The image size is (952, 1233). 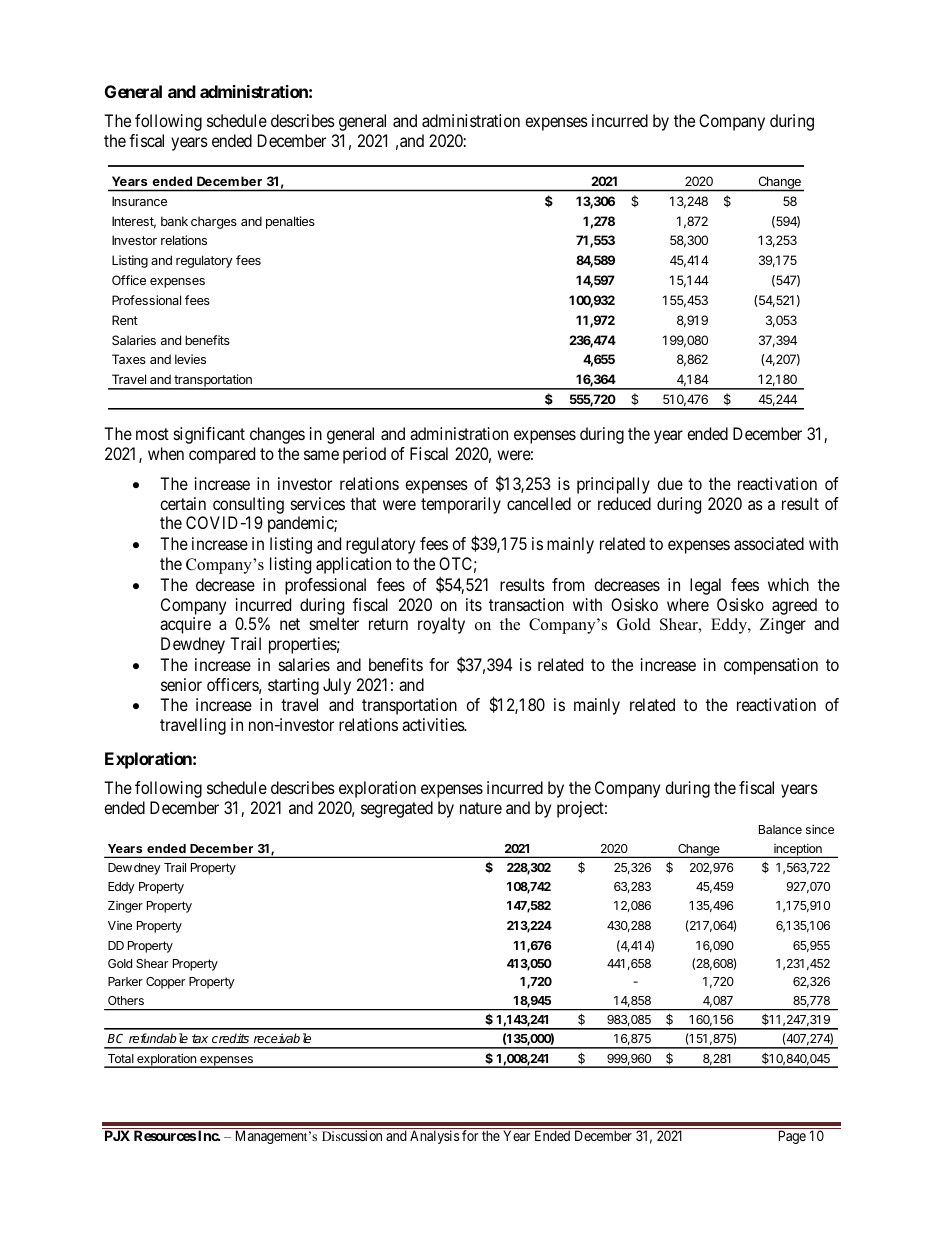 What do you see at coordinates (290, 222) in the document?
I see `penalties` at bounding box center [290, 222].
